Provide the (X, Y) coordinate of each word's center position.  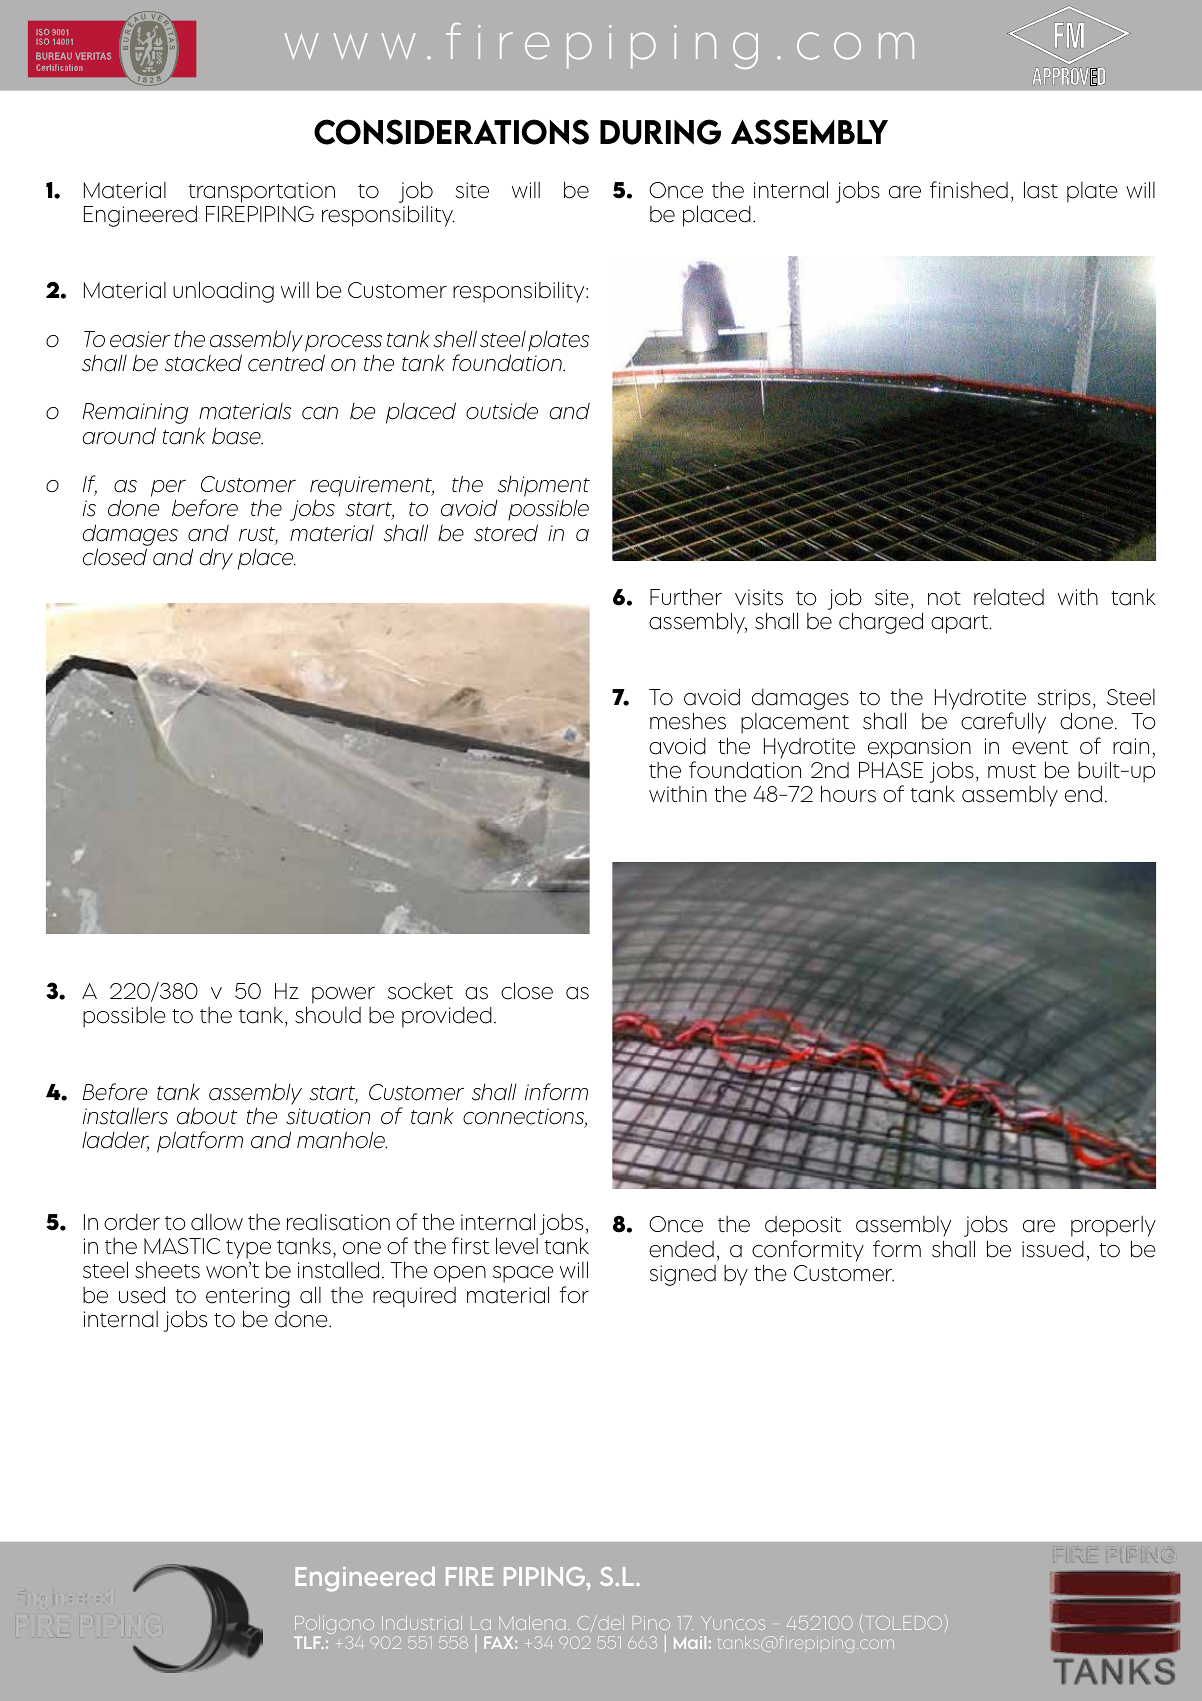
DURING (660, 132)
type (248, 1249)
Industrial (422, 1623)
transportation (262, 192)
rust (258, 535)
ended (681, 1249)
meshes (688, 721)
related (1009, 597)
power (343, 995)
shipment (544, 486)
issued (1053, 1249)
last (1041, 190)
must (1012, 771)
